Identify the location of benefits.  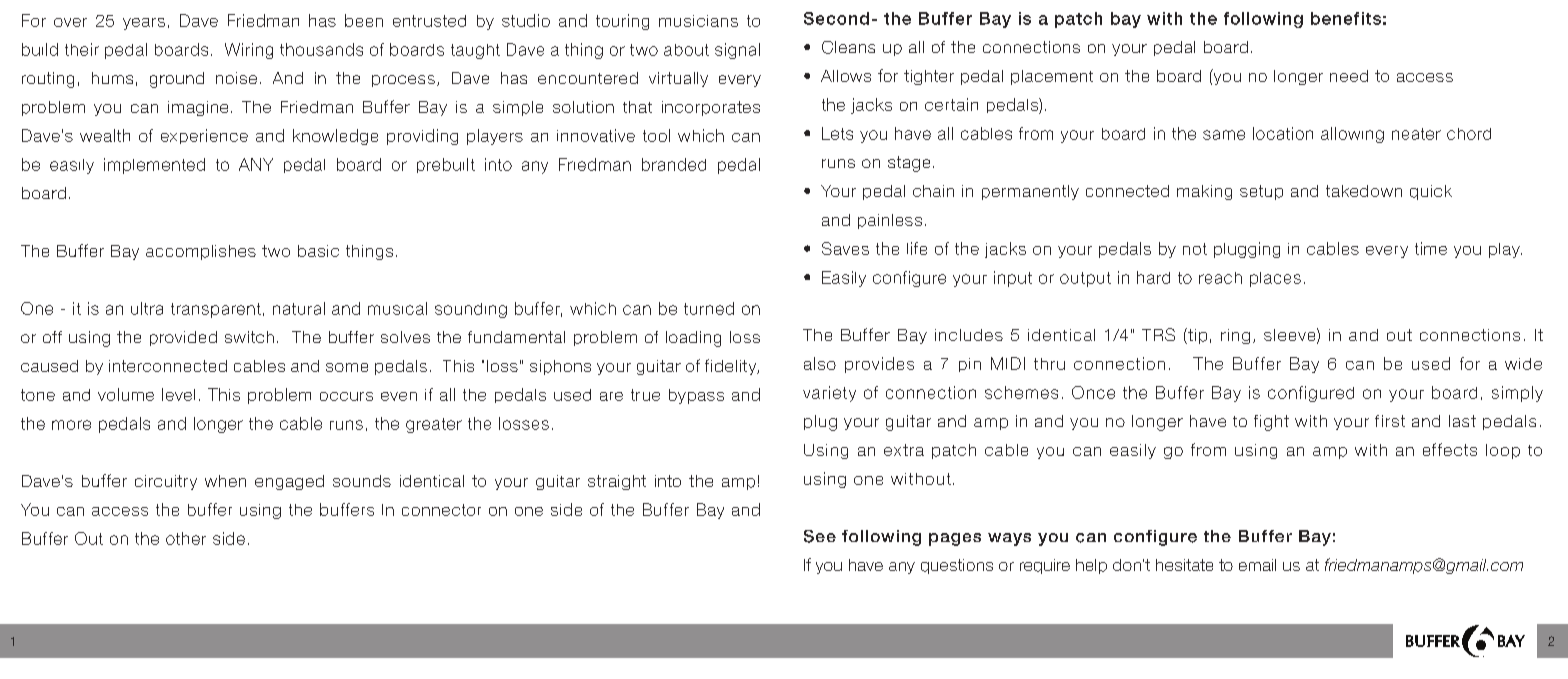
(1346, 18).
